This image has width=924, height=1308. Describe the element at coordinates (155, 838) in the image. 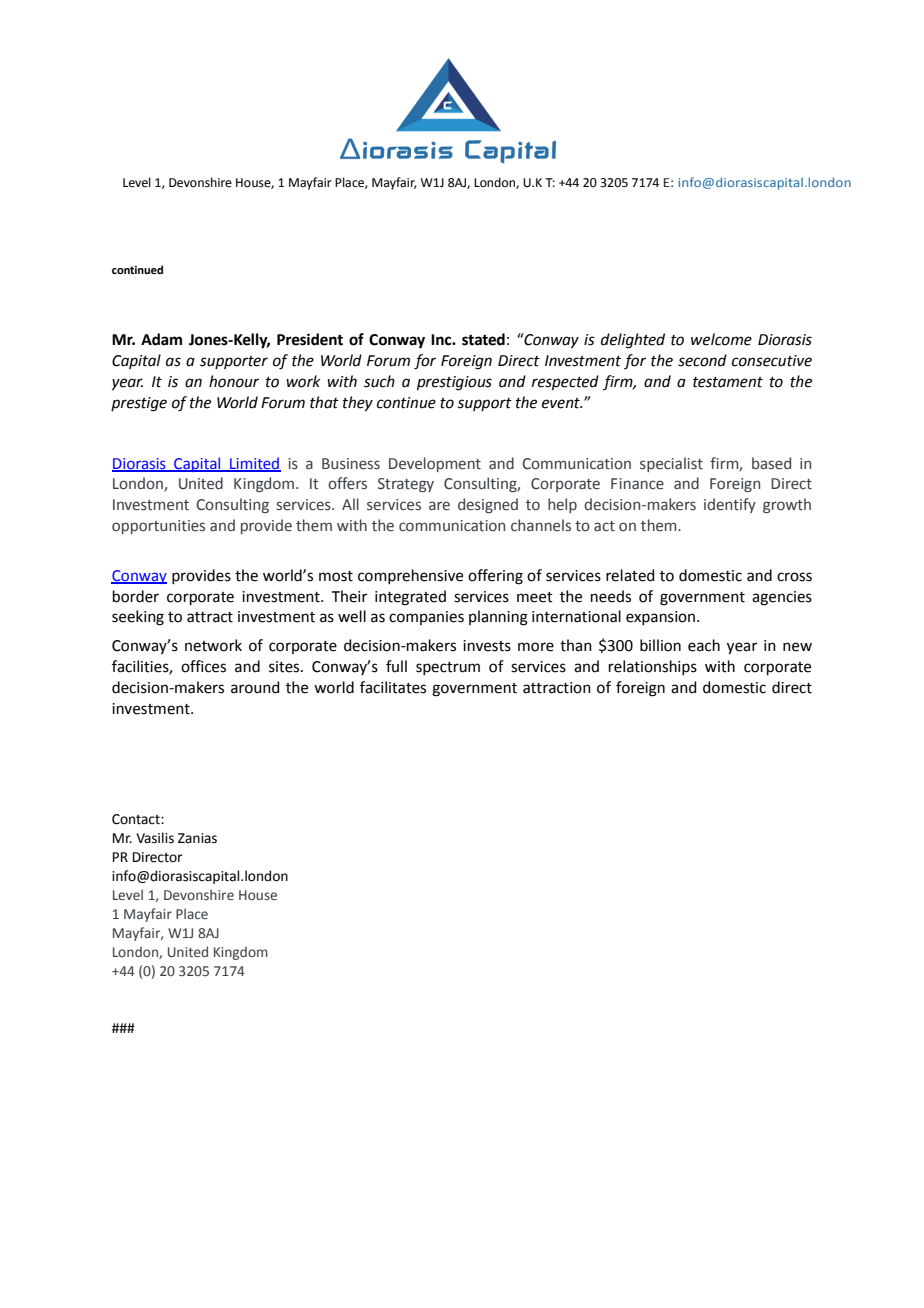

I see `Vasilis` at that location.
